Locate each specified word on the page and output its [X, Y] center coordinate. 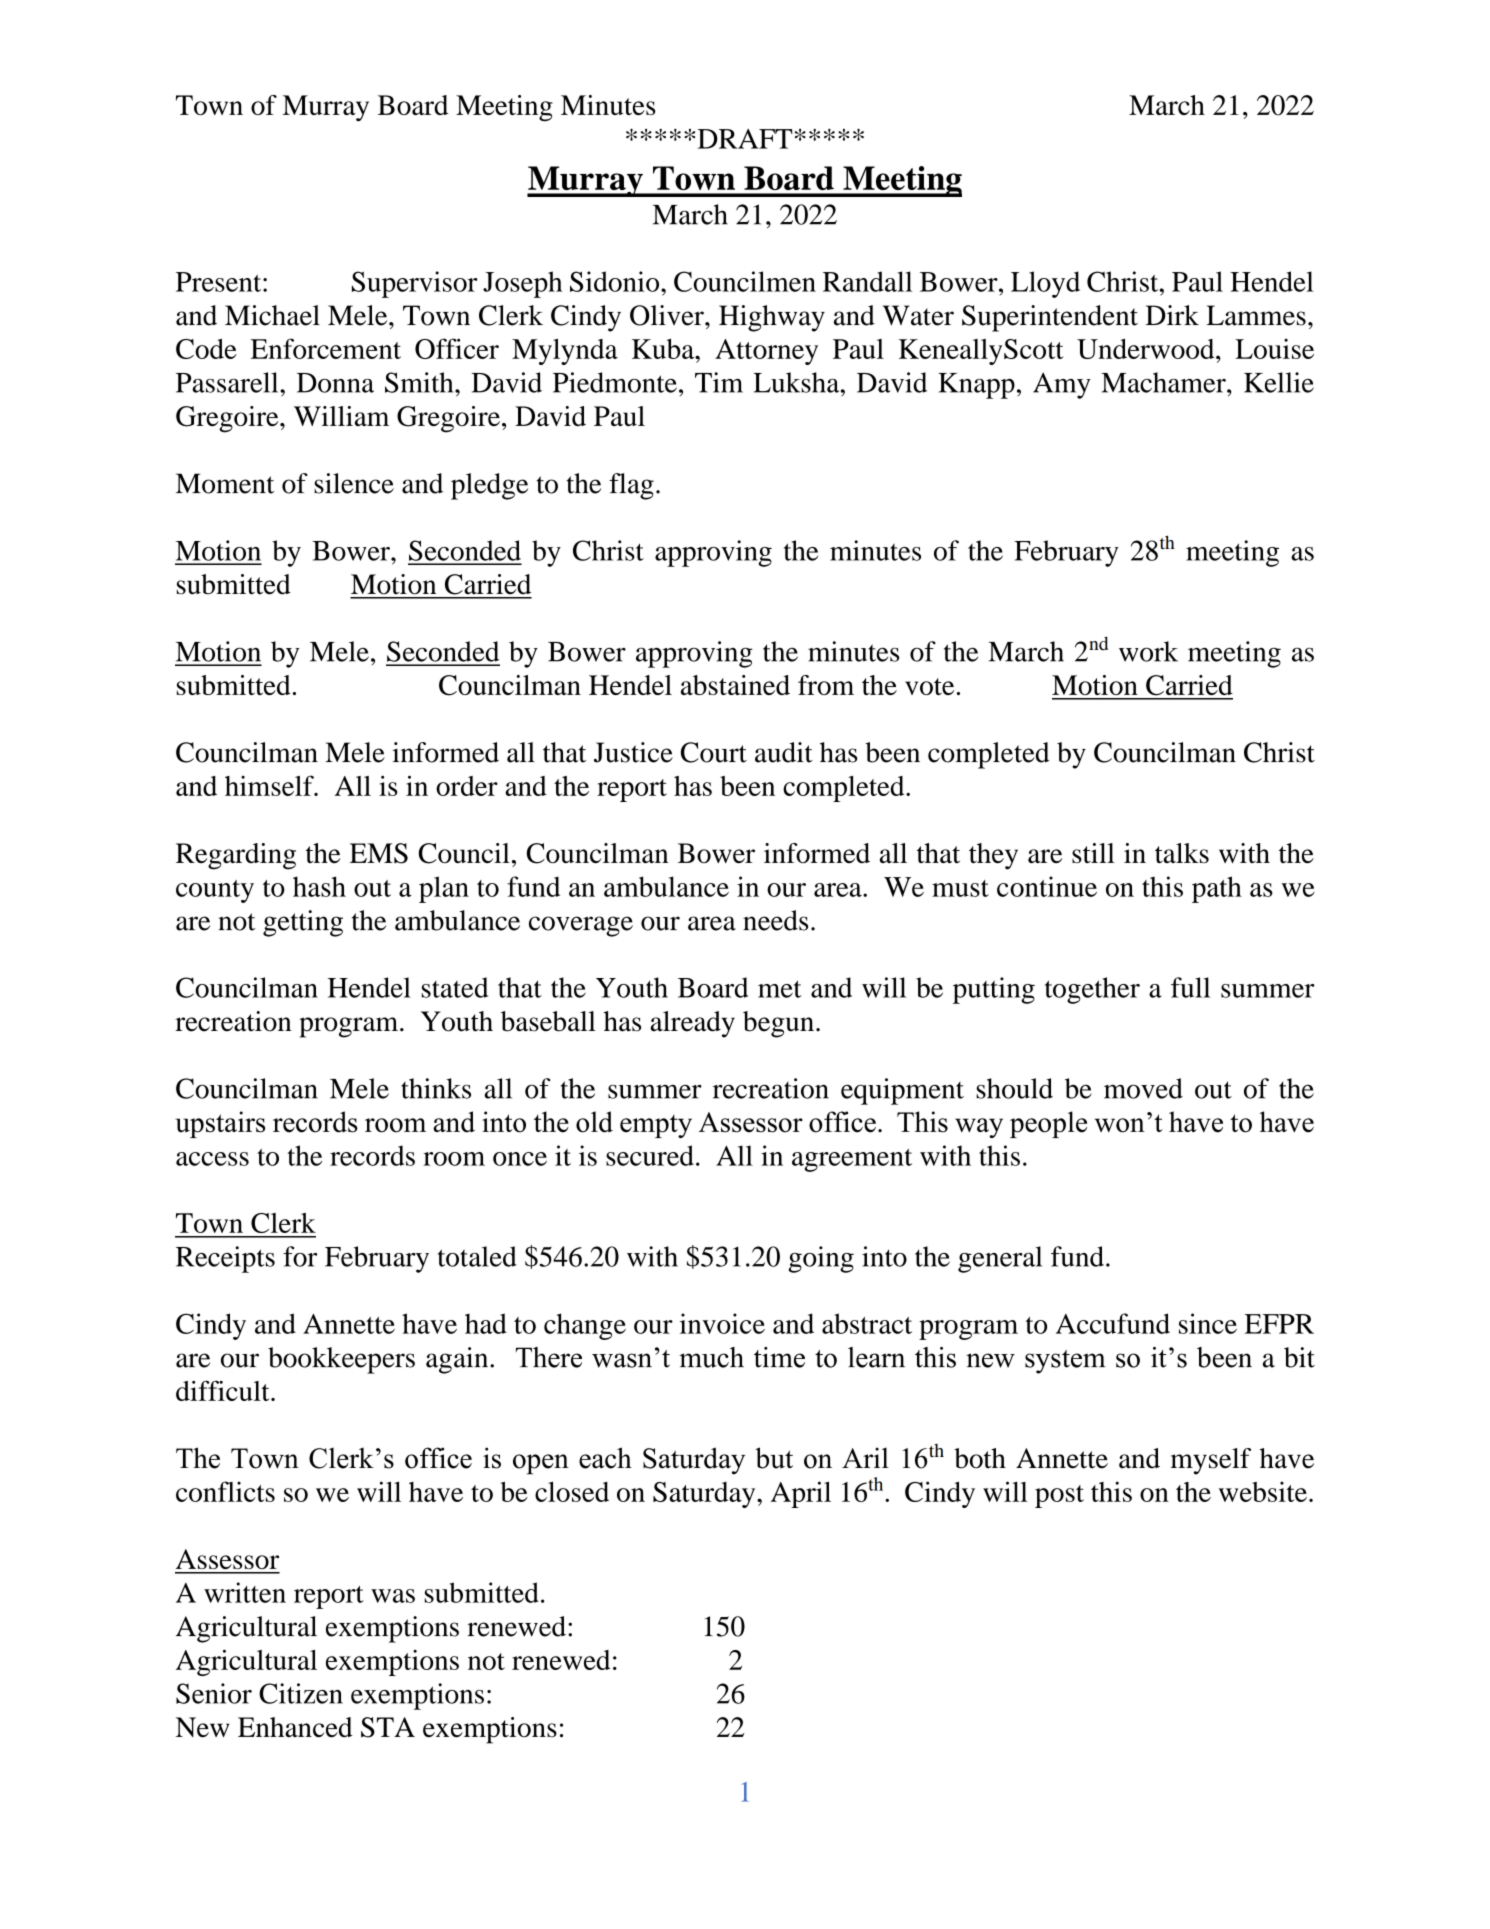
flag [631, 486]
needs [775, 920]
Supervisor [415, 284]
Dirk [1172, 315]
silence [354, 483]
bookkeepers [341, 1360]
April [801, 1494]
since [1208, 1323]
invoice [722, 1323]
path [1217, 889]
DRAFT [745, 139]
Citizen [301, 1693]
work [1148, 651]
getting [303, 923]
